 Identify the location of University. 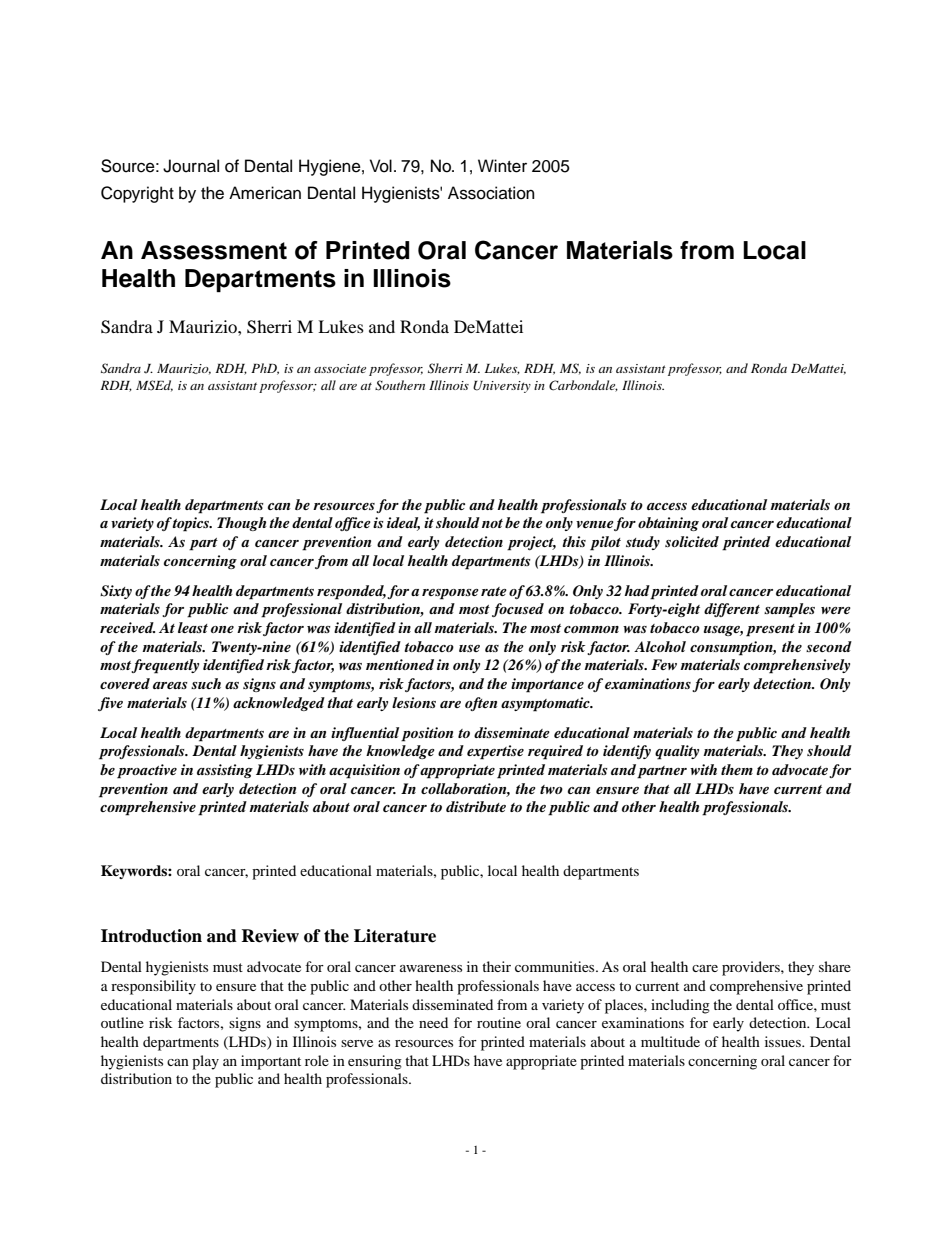
(502, 387).
